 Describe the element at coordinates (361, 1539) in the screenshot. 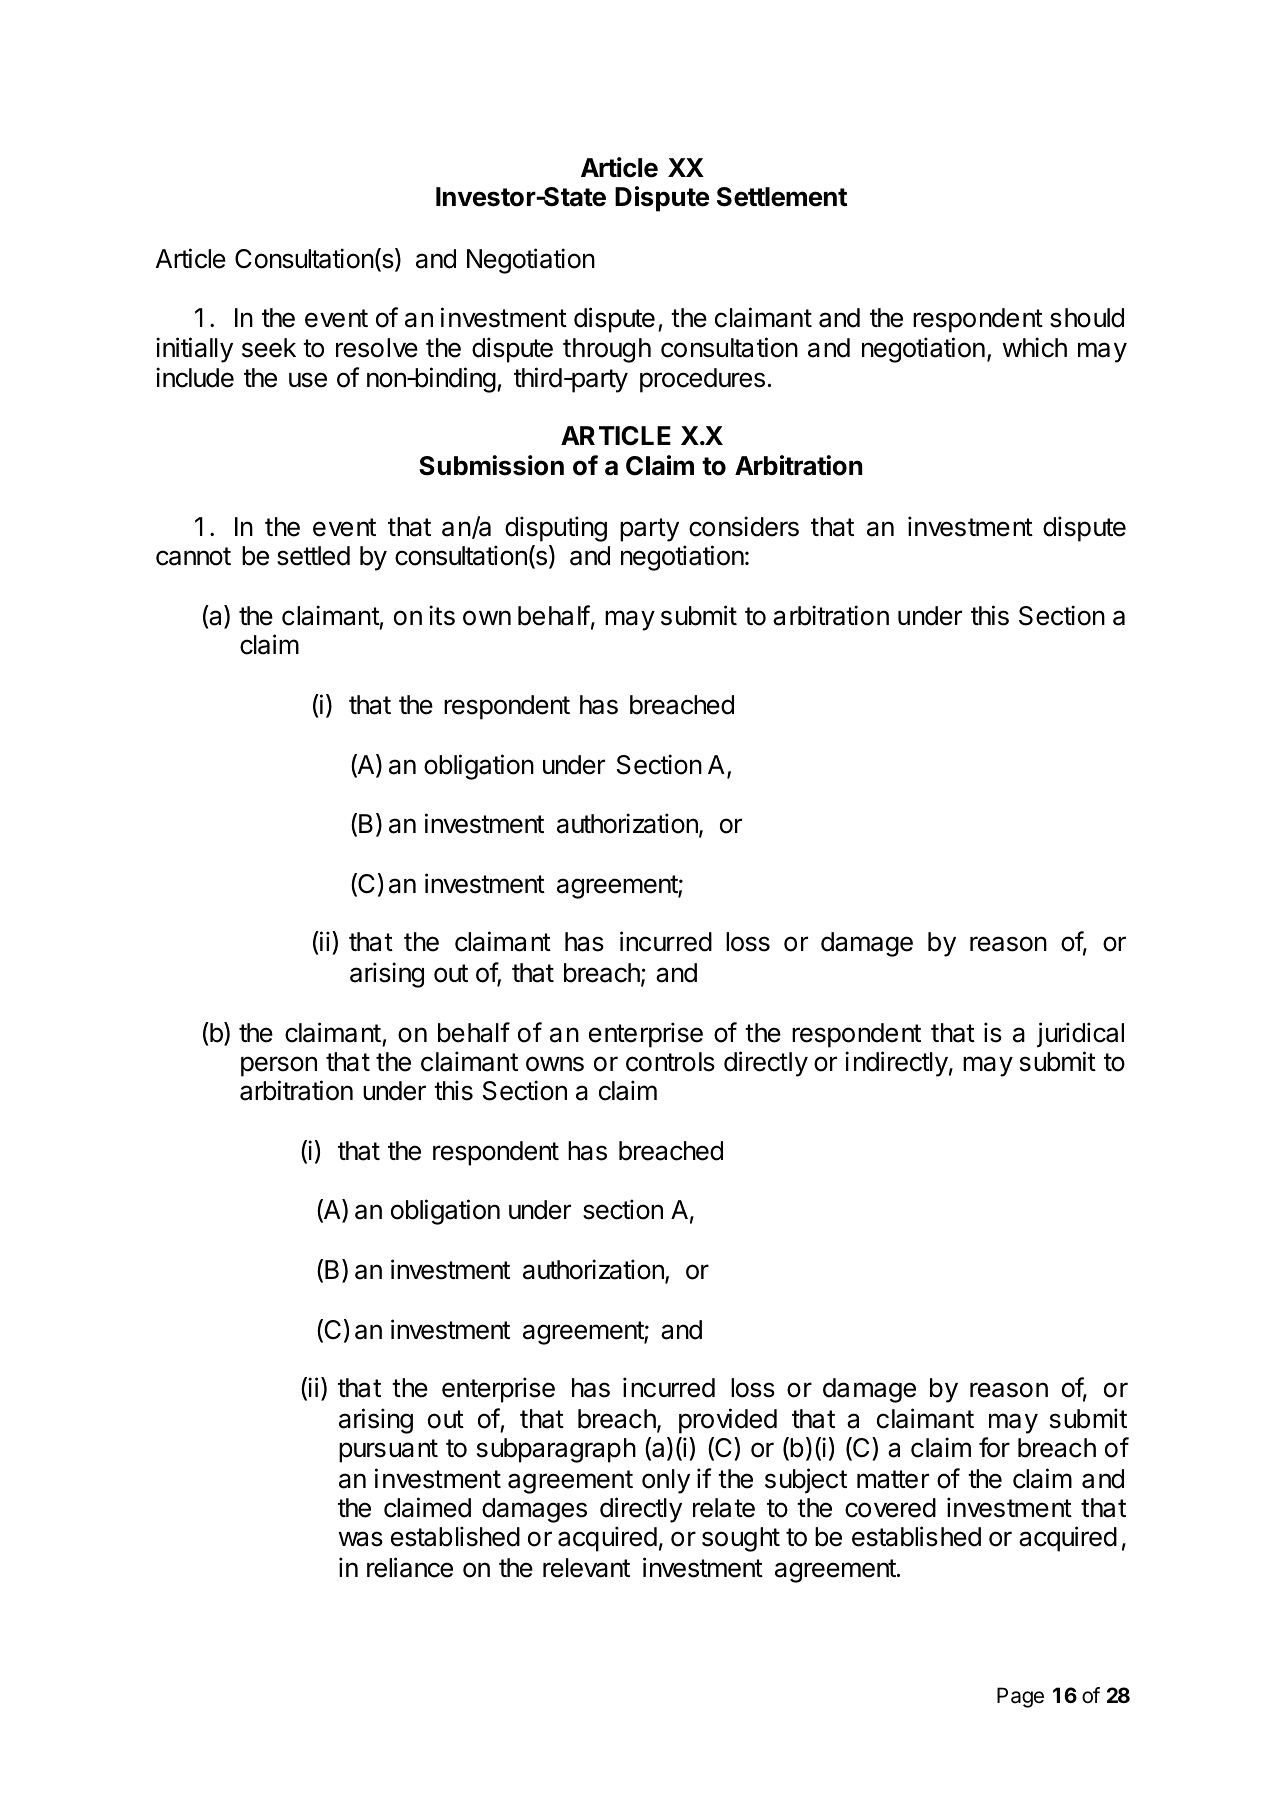

I see `was` at that location.
